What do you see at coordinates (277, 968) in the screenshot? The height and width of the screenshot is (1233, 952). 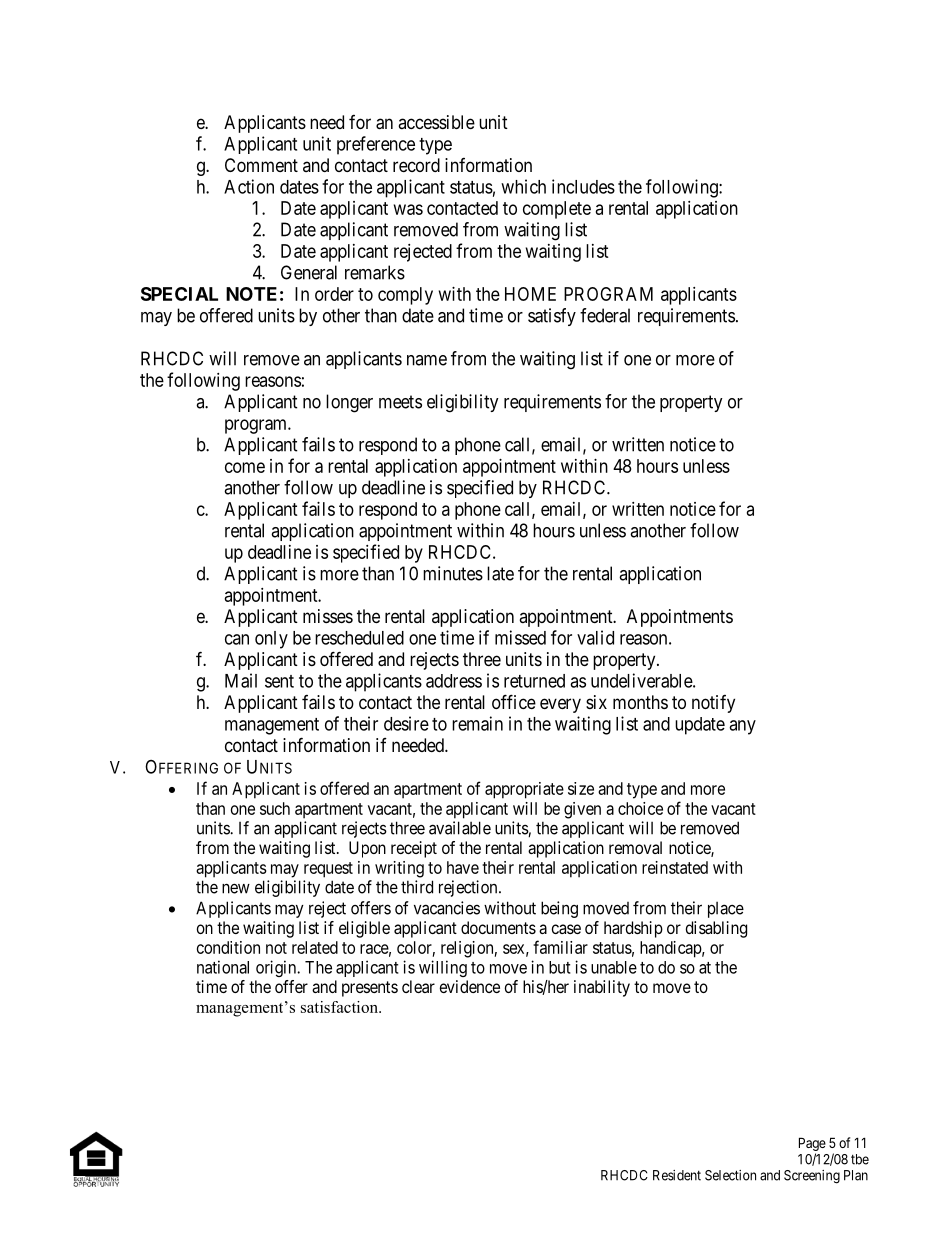 I see `origin` at bounding box center [277, 968].
